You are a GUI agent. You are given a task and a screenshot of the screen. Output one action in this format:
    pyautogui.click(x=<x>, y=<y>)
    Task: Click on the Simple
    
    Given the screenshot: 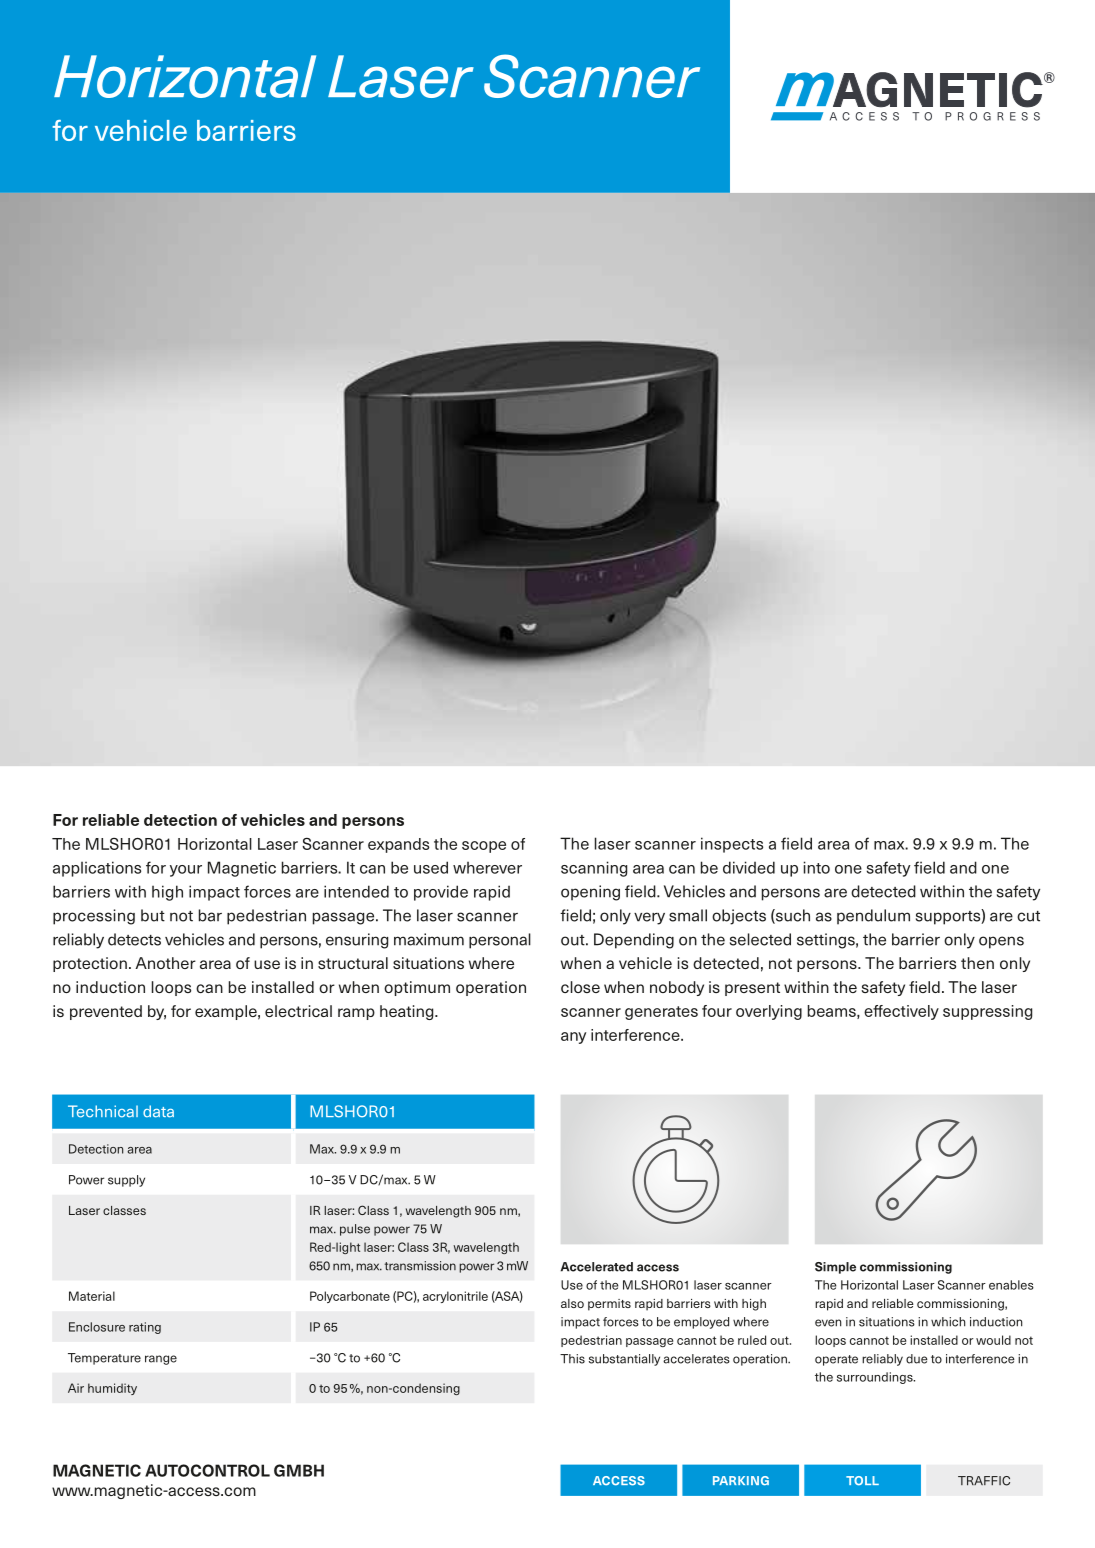 What is the action you would take?
    pyautogui.click(x=835, y=1268)
